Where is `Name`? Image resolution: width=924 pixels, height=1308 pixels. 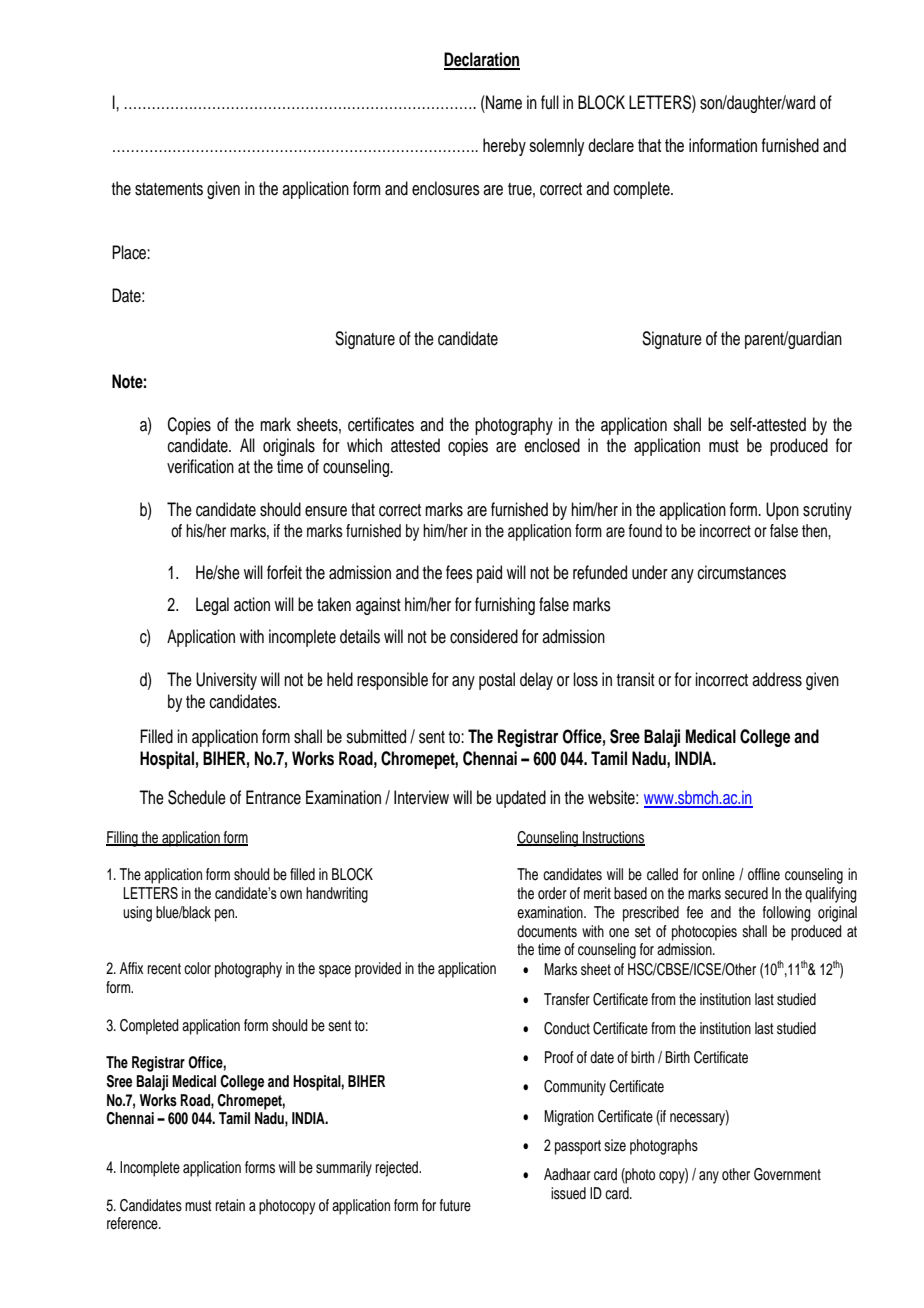
Name is located at coordinates (503, 102).
